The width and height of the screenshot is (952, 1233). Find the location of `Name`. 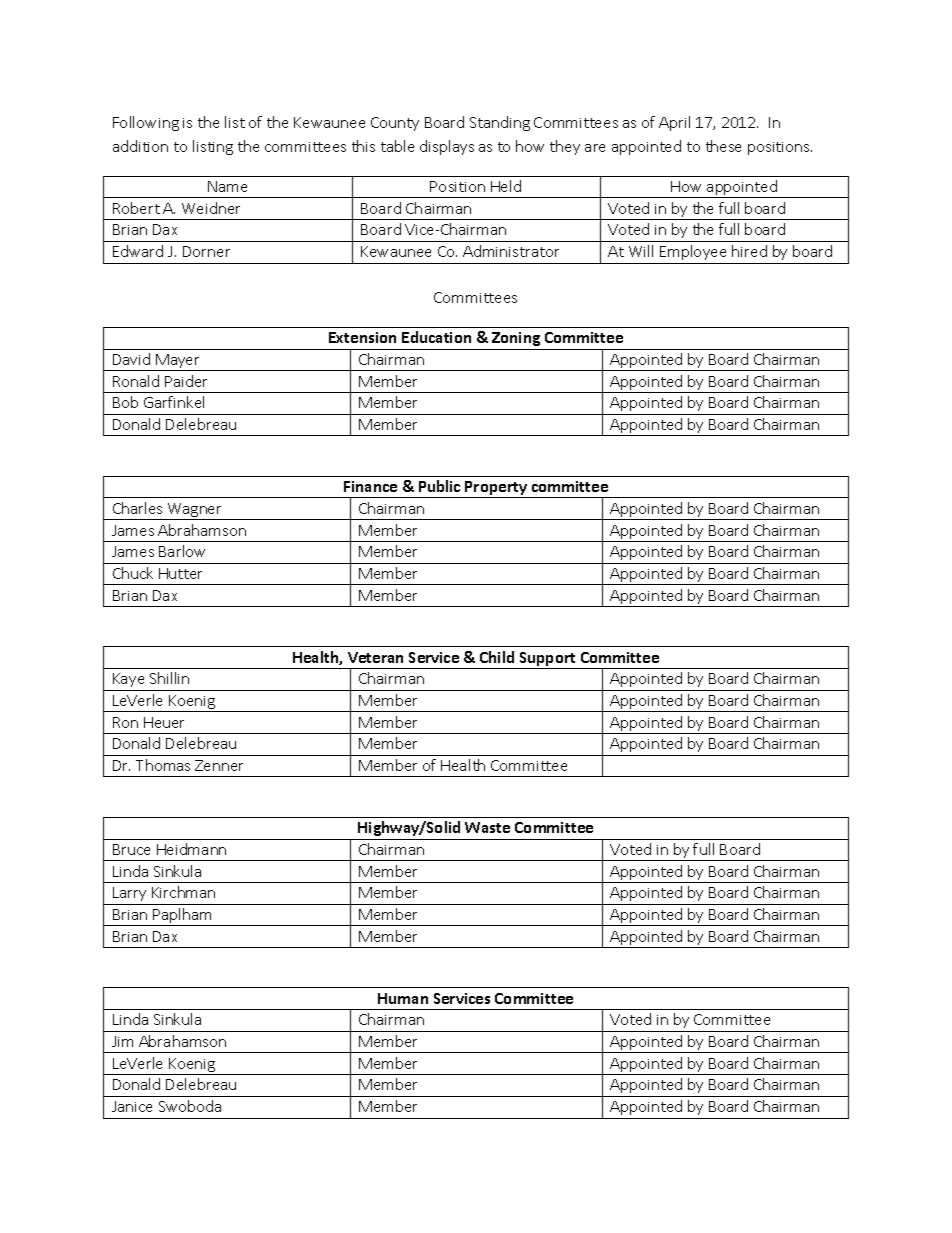

Name is located at coordinates (227, 186).
